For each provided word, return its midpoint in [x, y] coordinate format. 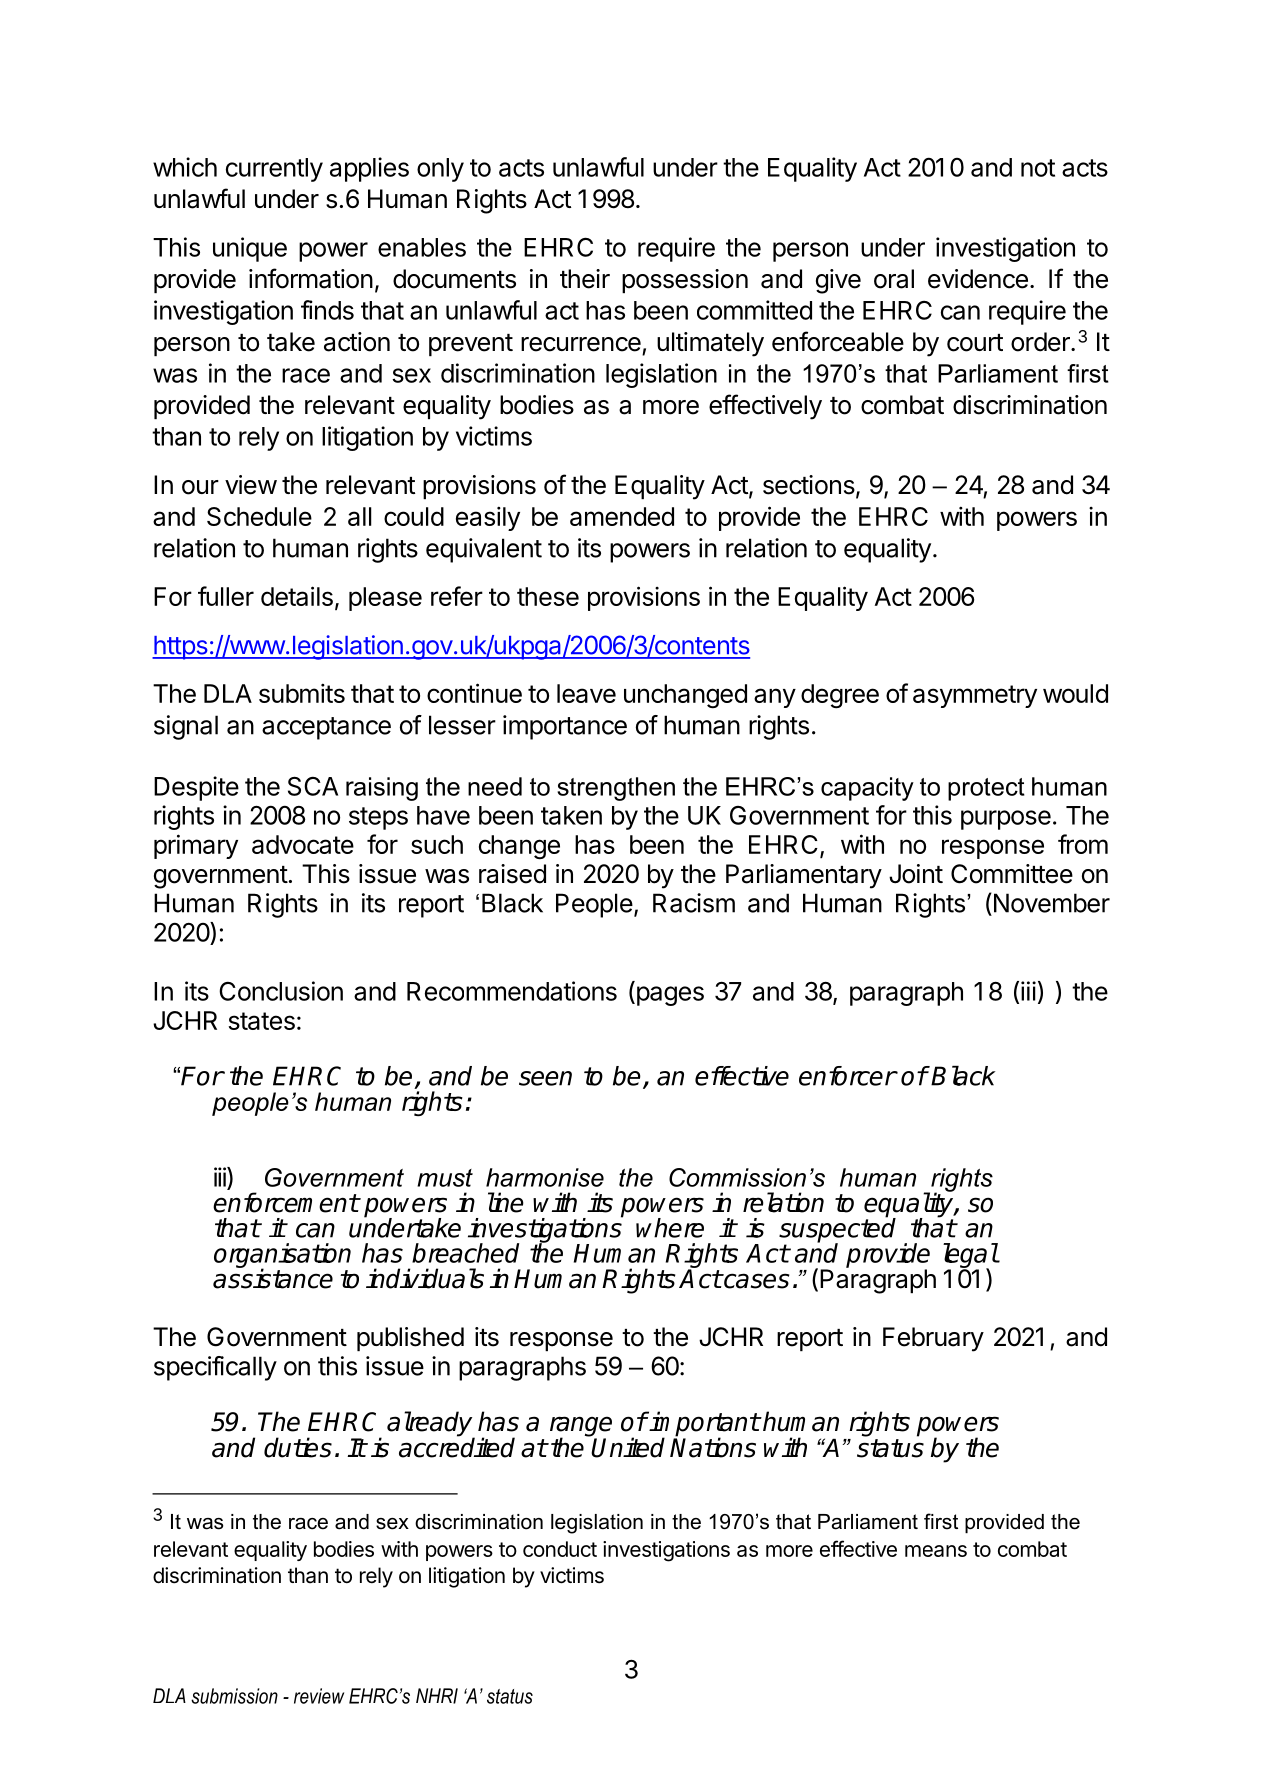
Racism [694, 903]
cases [756, 1281]
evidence [978, 279]
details [297, 596]
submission [234, 1696]
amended [622, 516]
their [585, 279]
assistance [273, 1278]
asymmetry [975, 696]
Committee [1012, 874]
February [933, 1339]
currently [274, 170]
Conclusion [281, 991]
